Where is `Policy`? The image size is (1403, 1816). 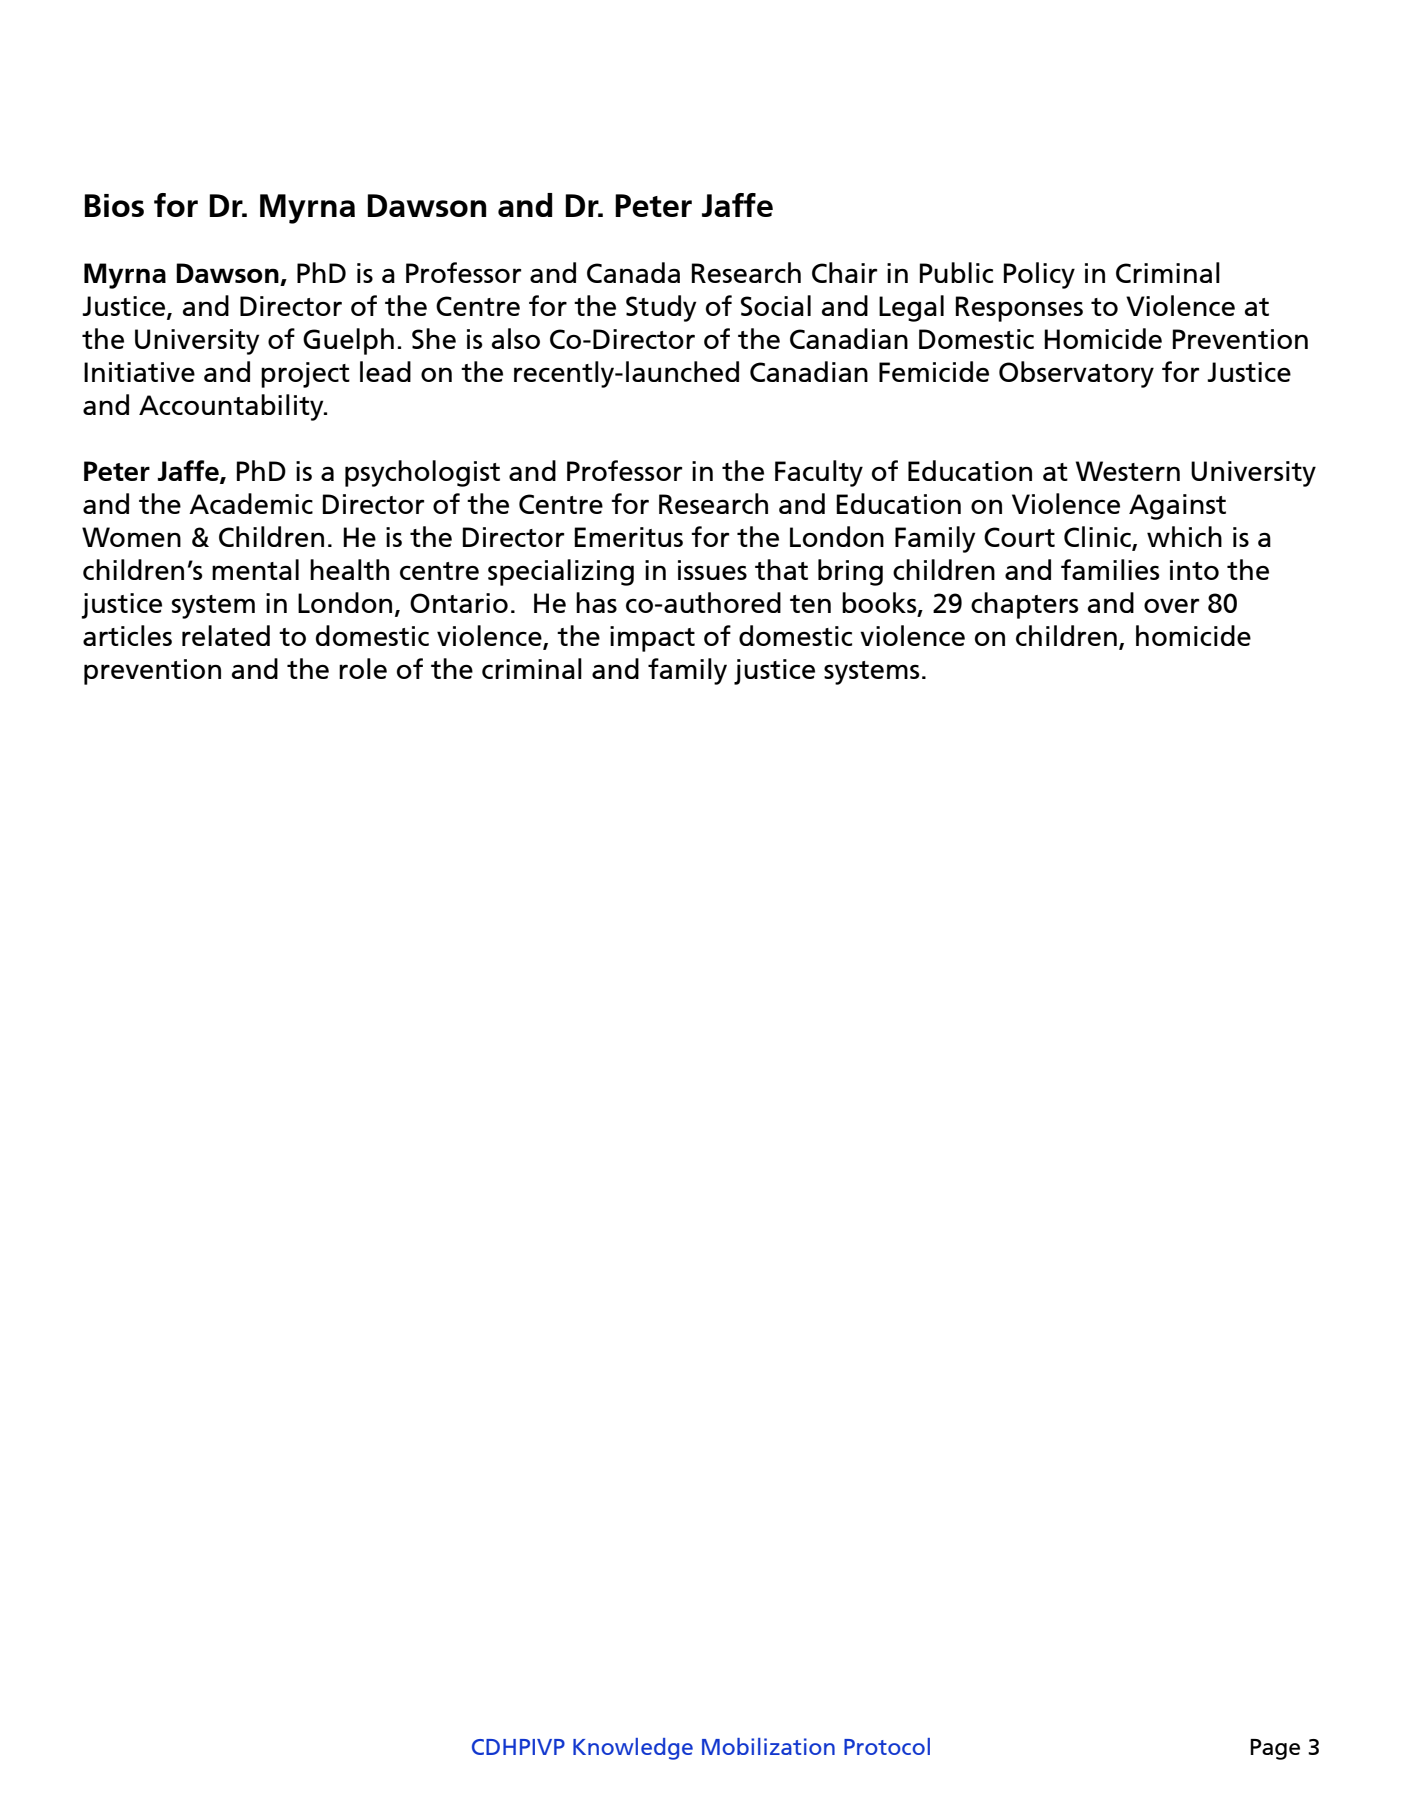 Policy is located at coordinates (1039, 275).
